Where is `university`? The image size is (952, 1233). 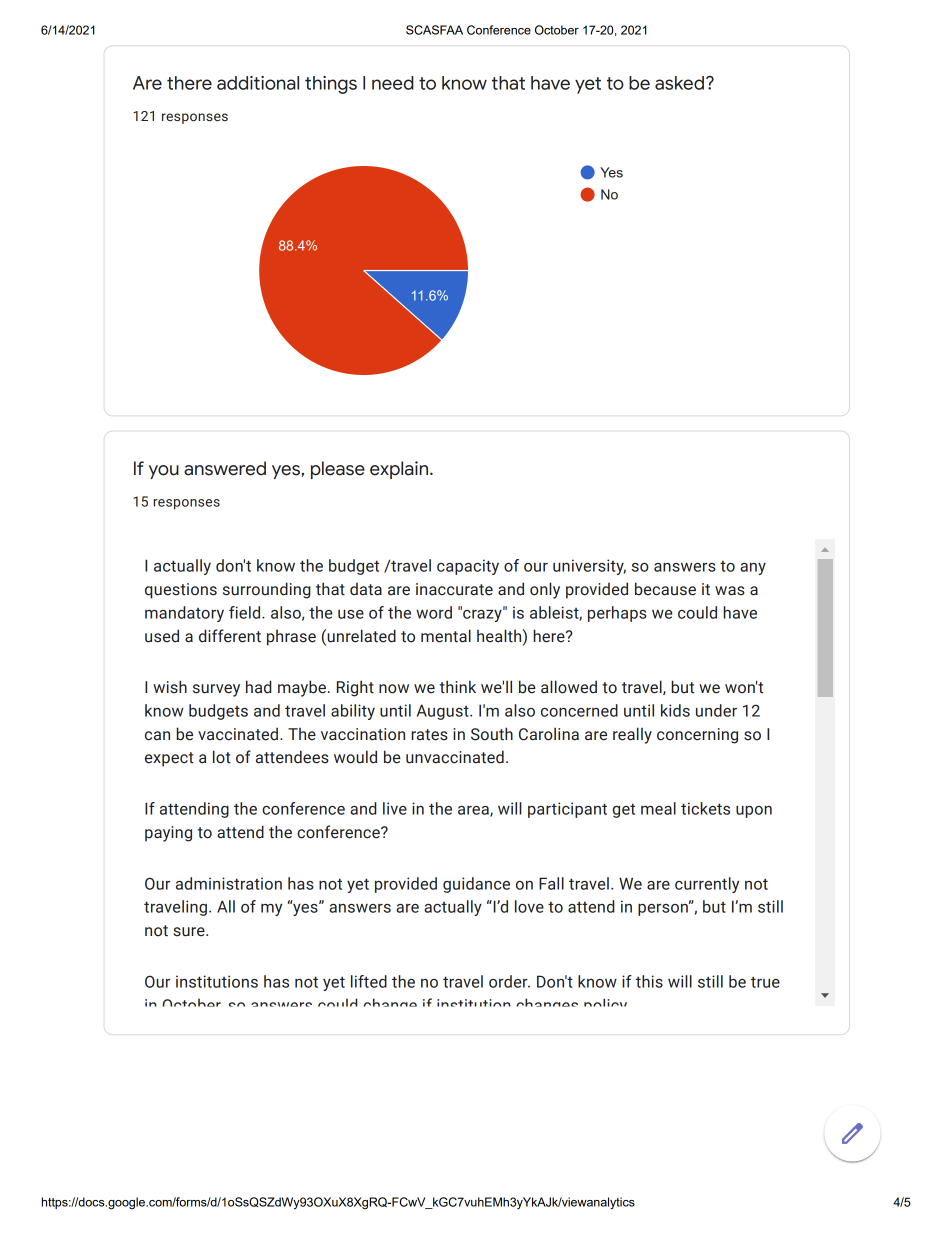
university is located at coordinates (589, 567).
